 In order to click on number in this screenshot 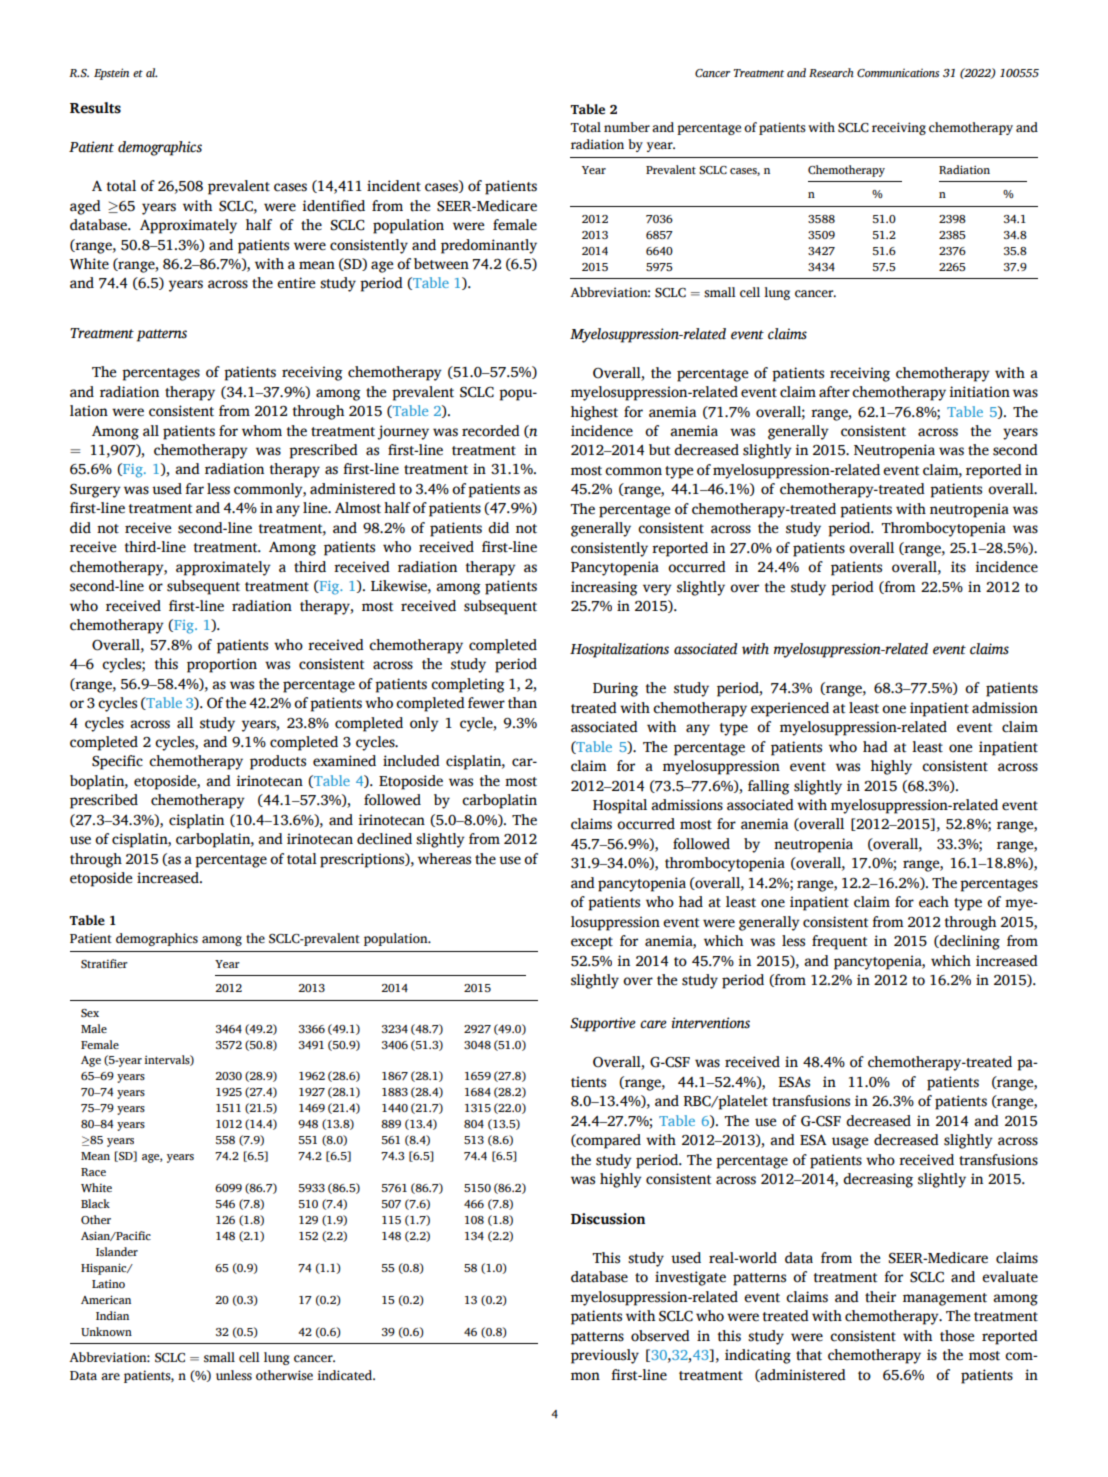, I will do `click(627, 127)`.
